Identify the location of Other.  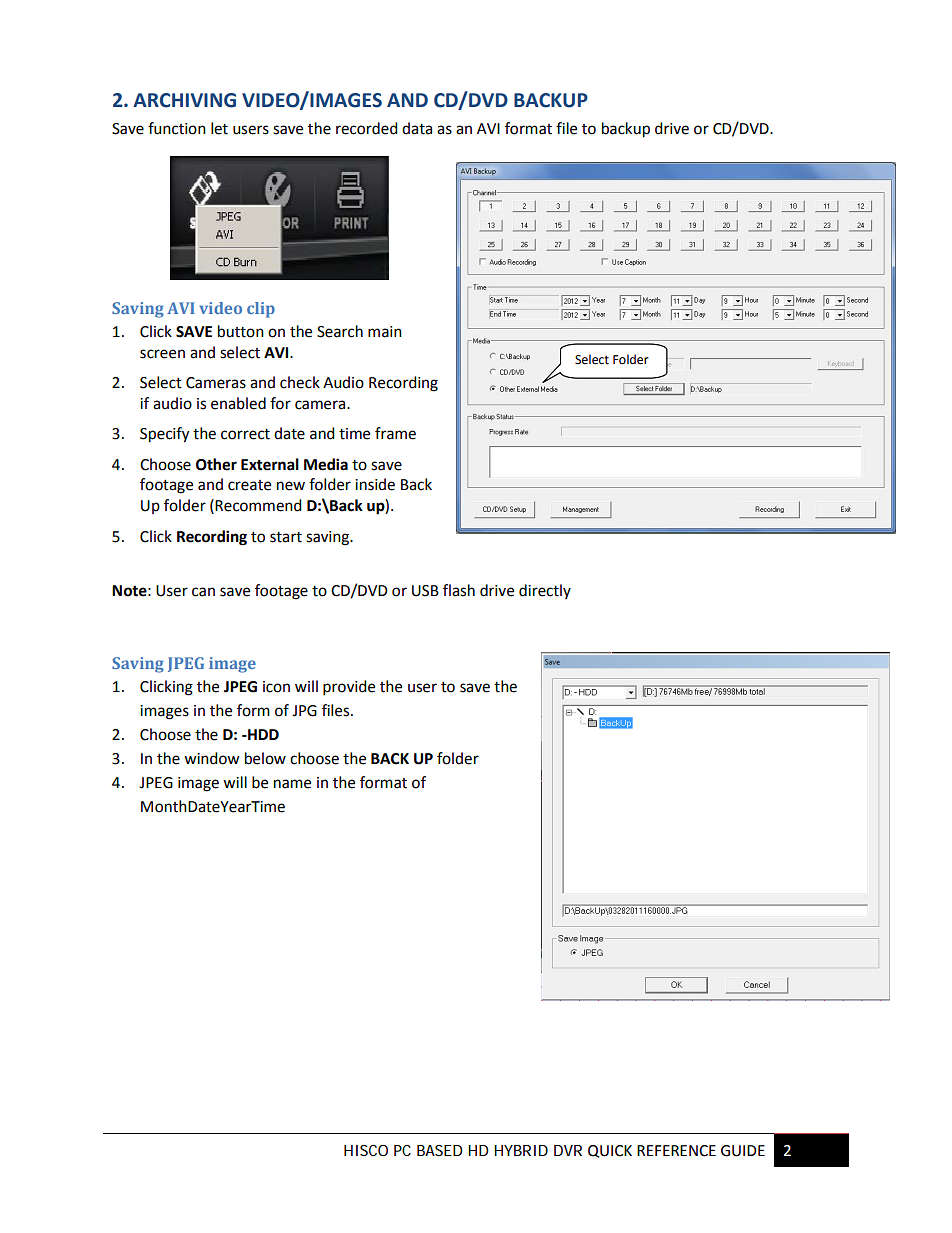
(216, 464).
